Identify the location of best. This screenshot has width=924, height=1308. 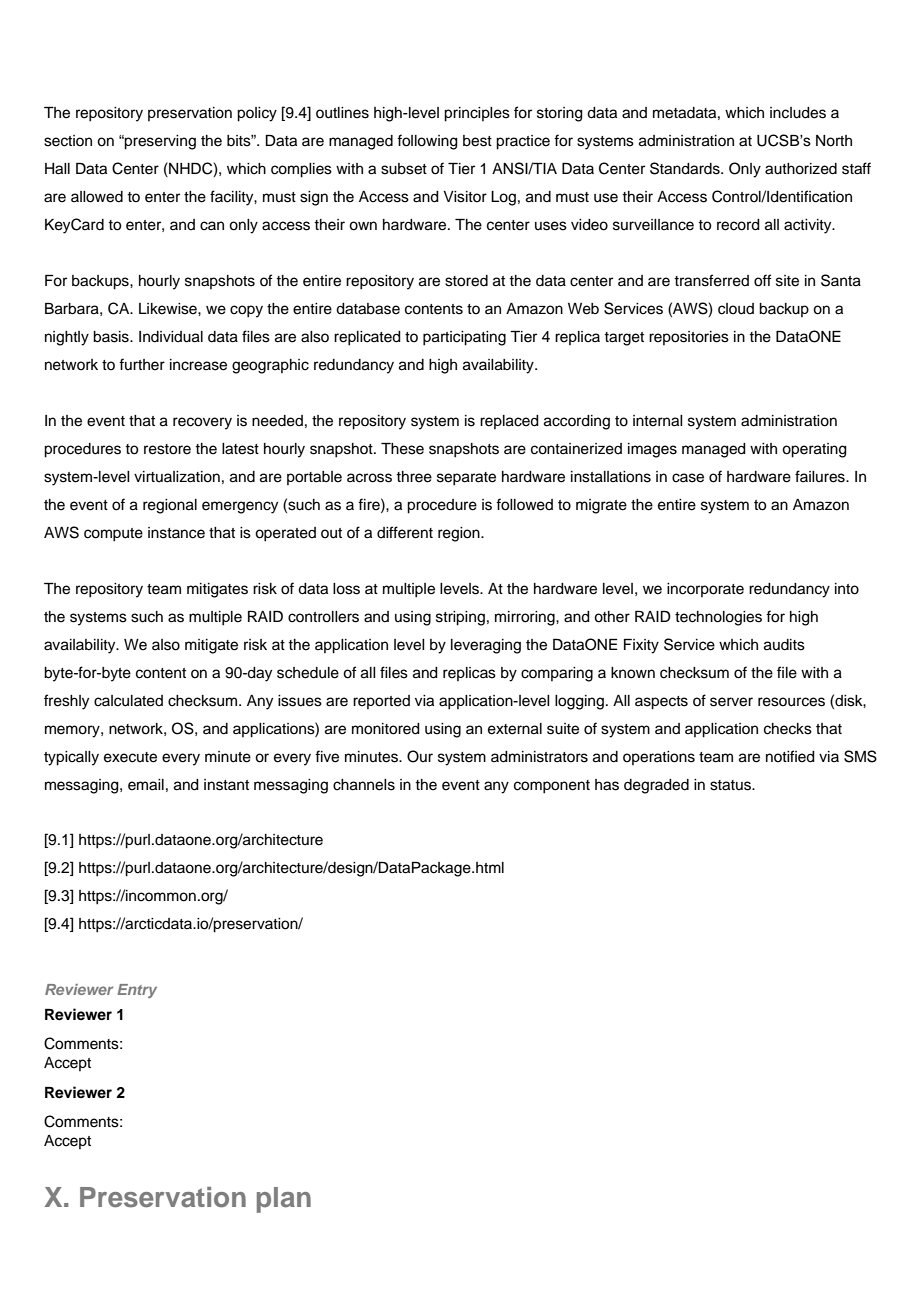
(477, 141).
